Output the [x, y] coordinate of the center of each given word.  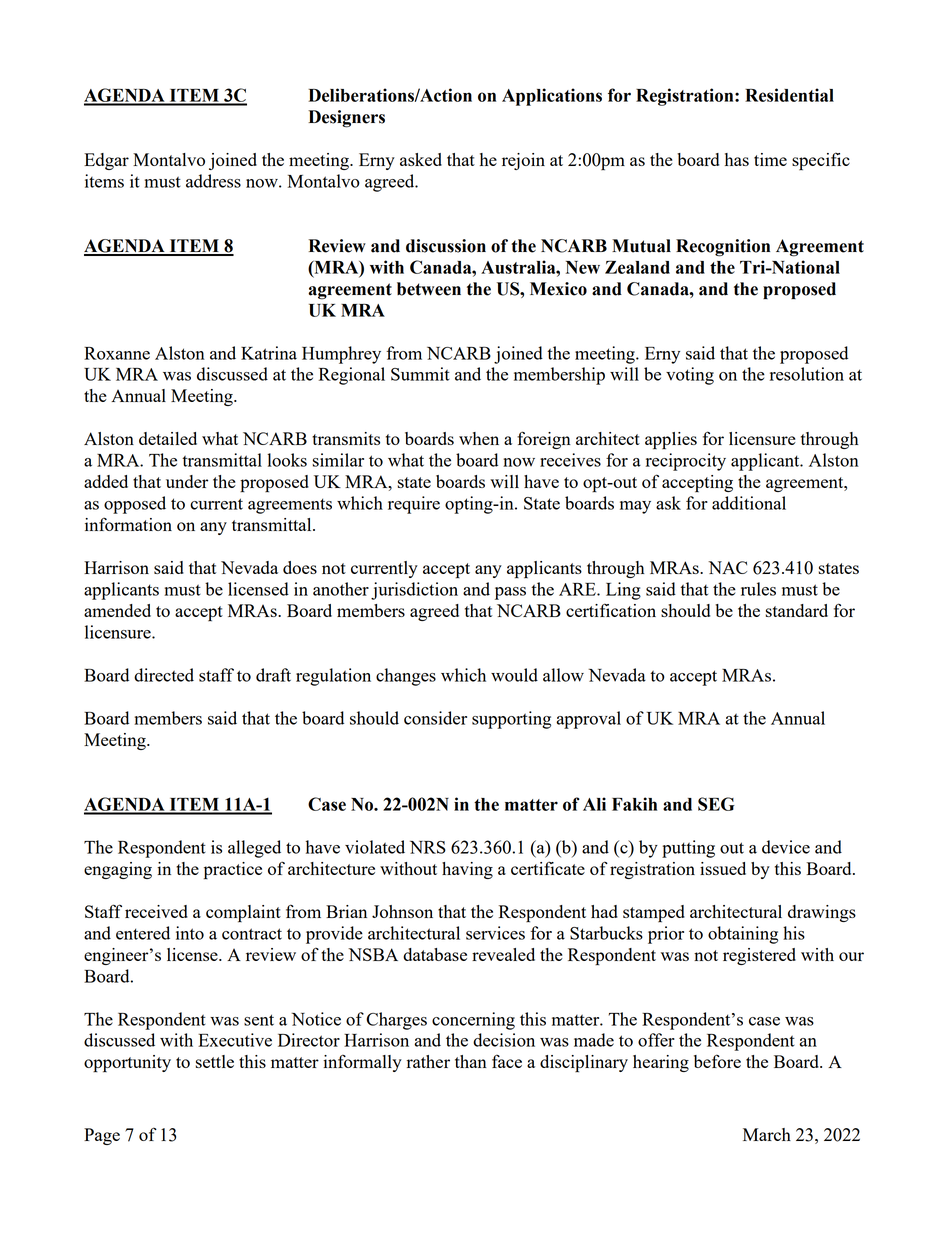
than [471, 1061]
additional [749, 503]
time [770, 159]
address [213, 181]
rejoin [523, 161]
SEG [716, 804]
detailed [168, 438]
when [479, 438]
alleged [254, 849]
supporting [511, 720]
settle [215, 1061]
